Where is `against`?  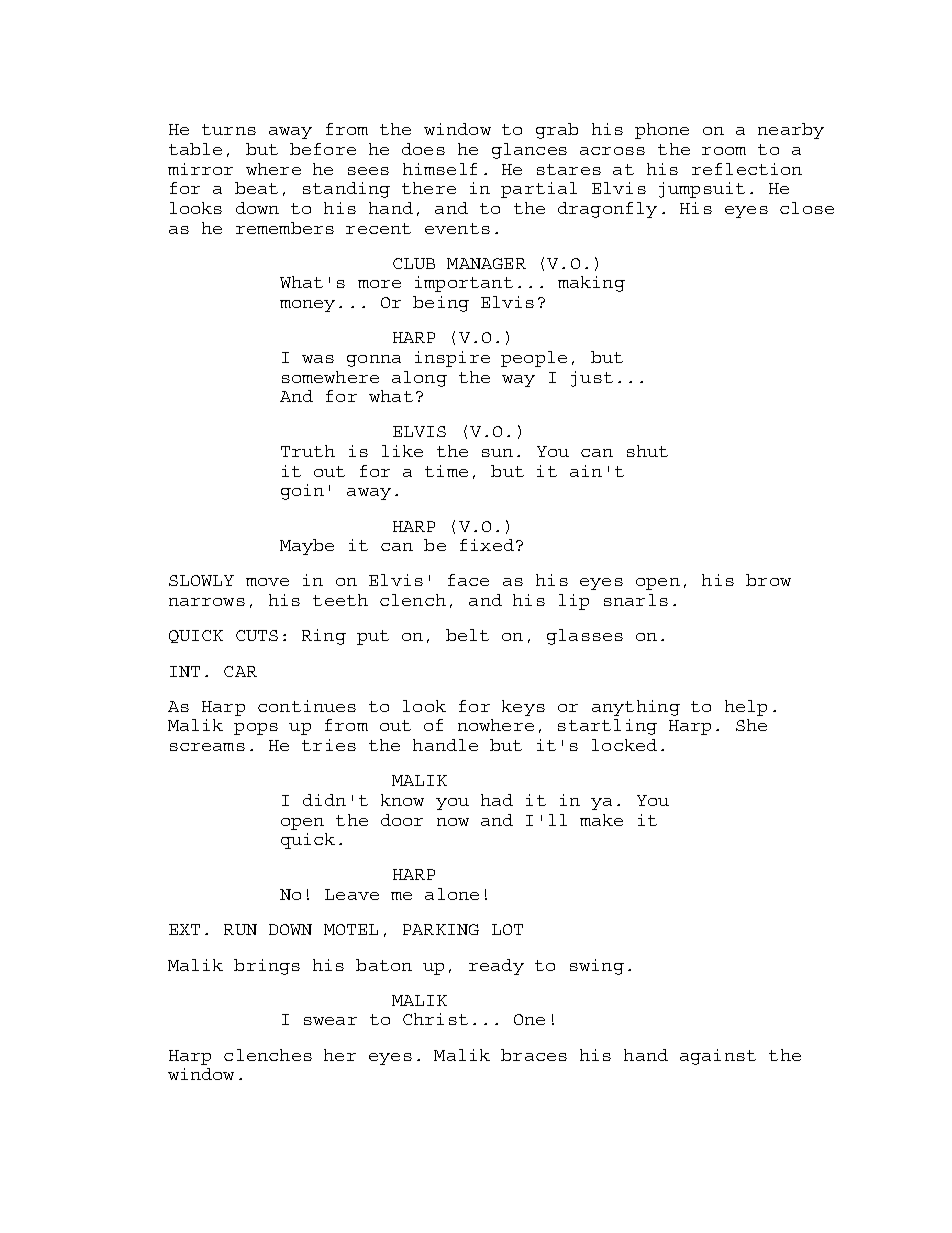 against is located at coordinates (718, 1057).
